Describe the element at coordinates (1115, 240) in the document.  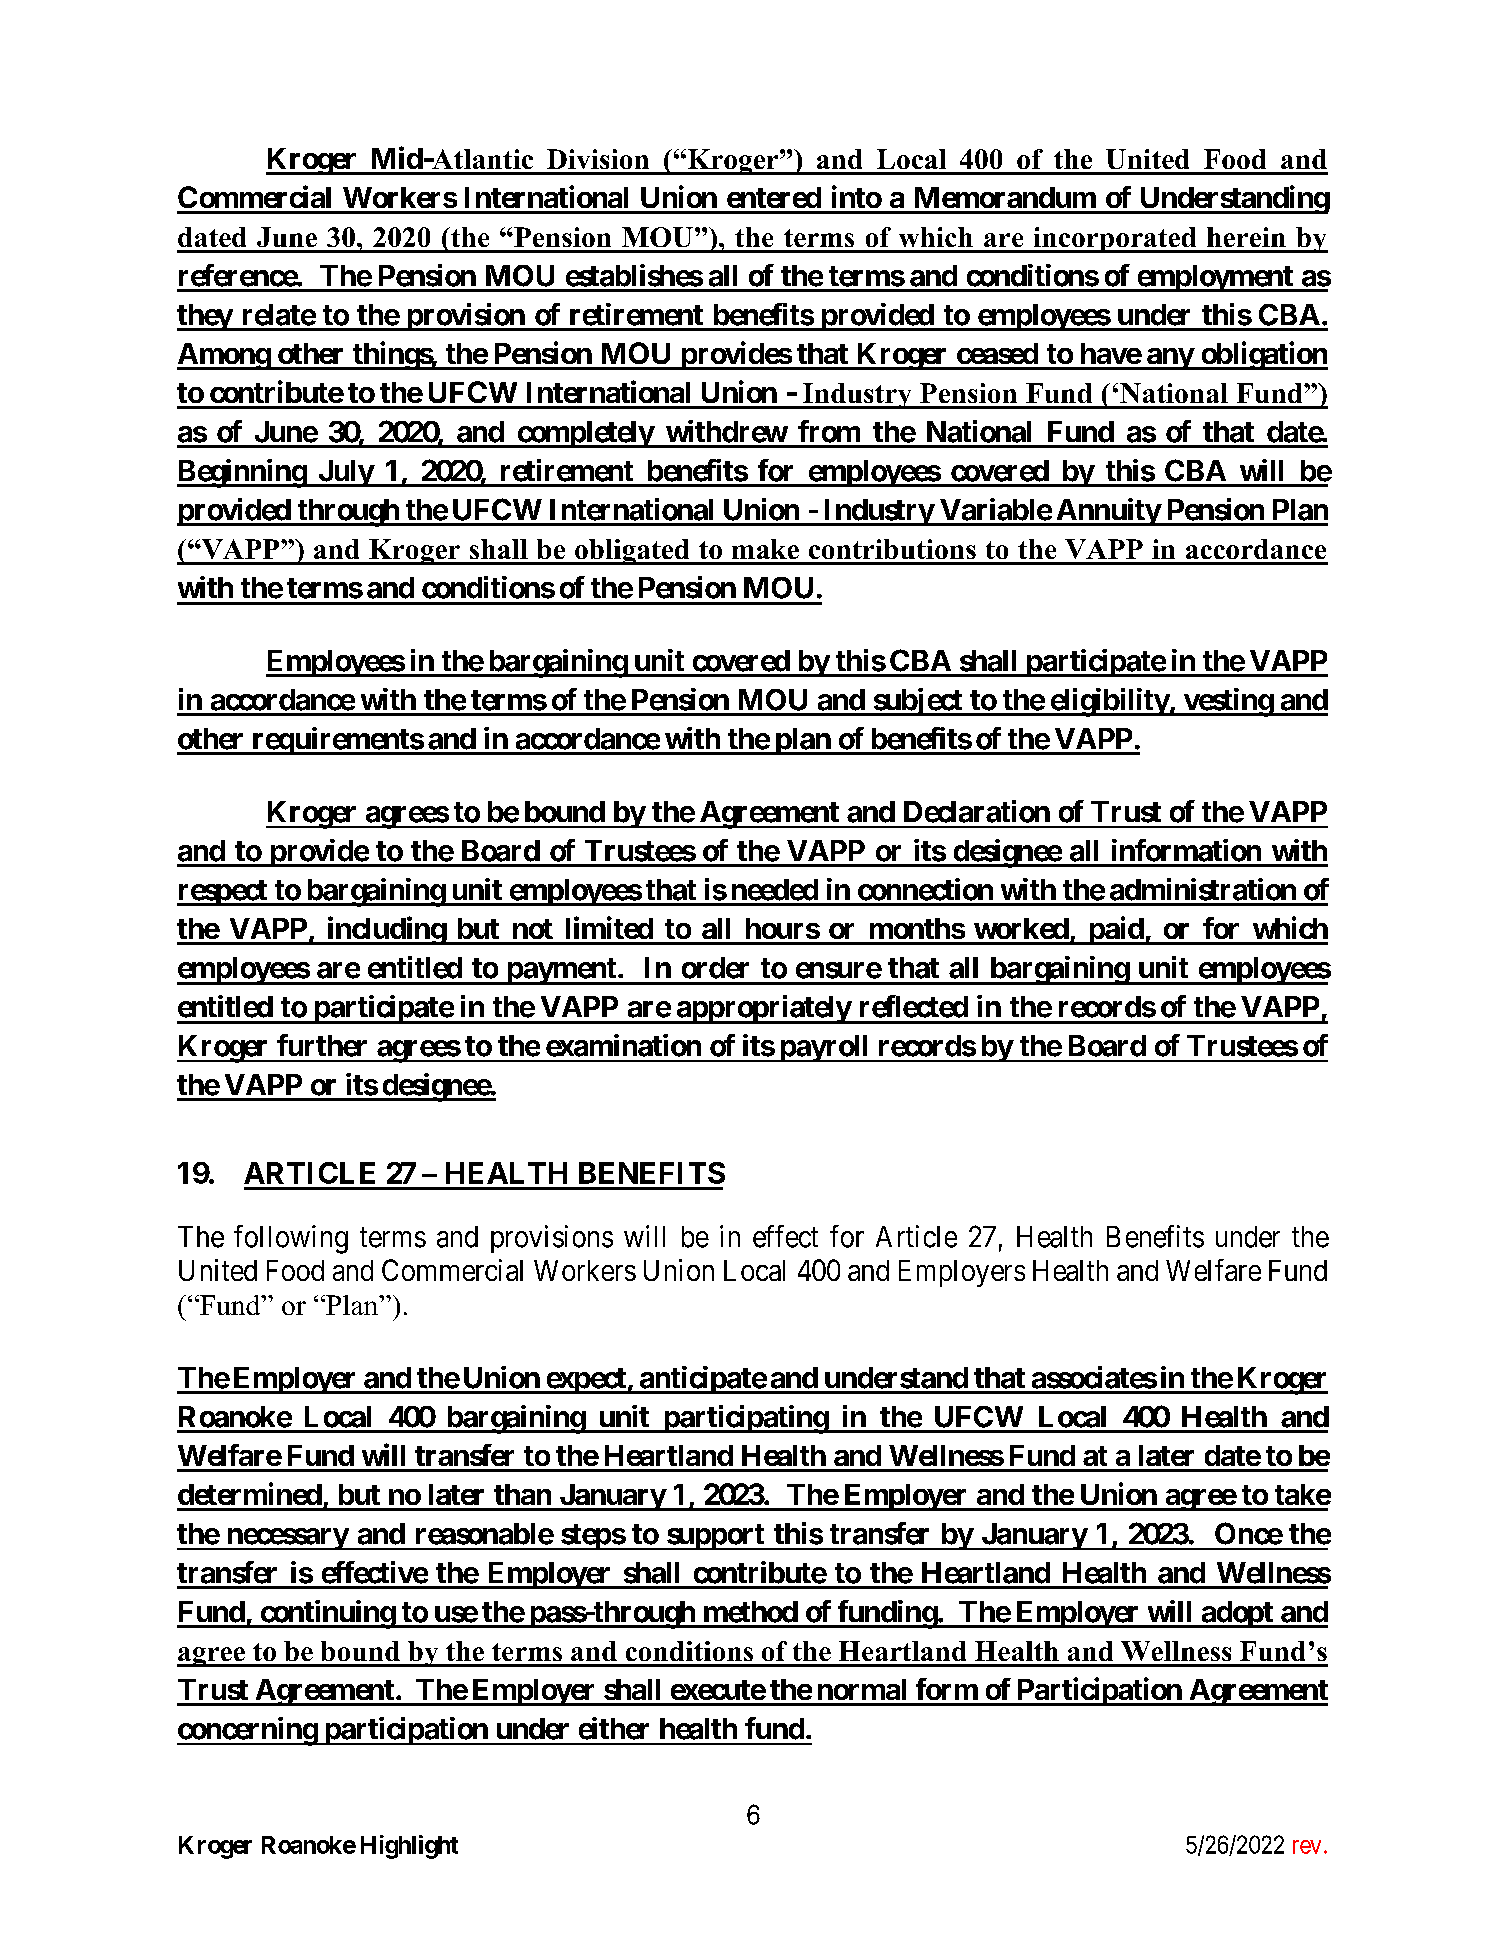
I see `incorporated` at that location.
